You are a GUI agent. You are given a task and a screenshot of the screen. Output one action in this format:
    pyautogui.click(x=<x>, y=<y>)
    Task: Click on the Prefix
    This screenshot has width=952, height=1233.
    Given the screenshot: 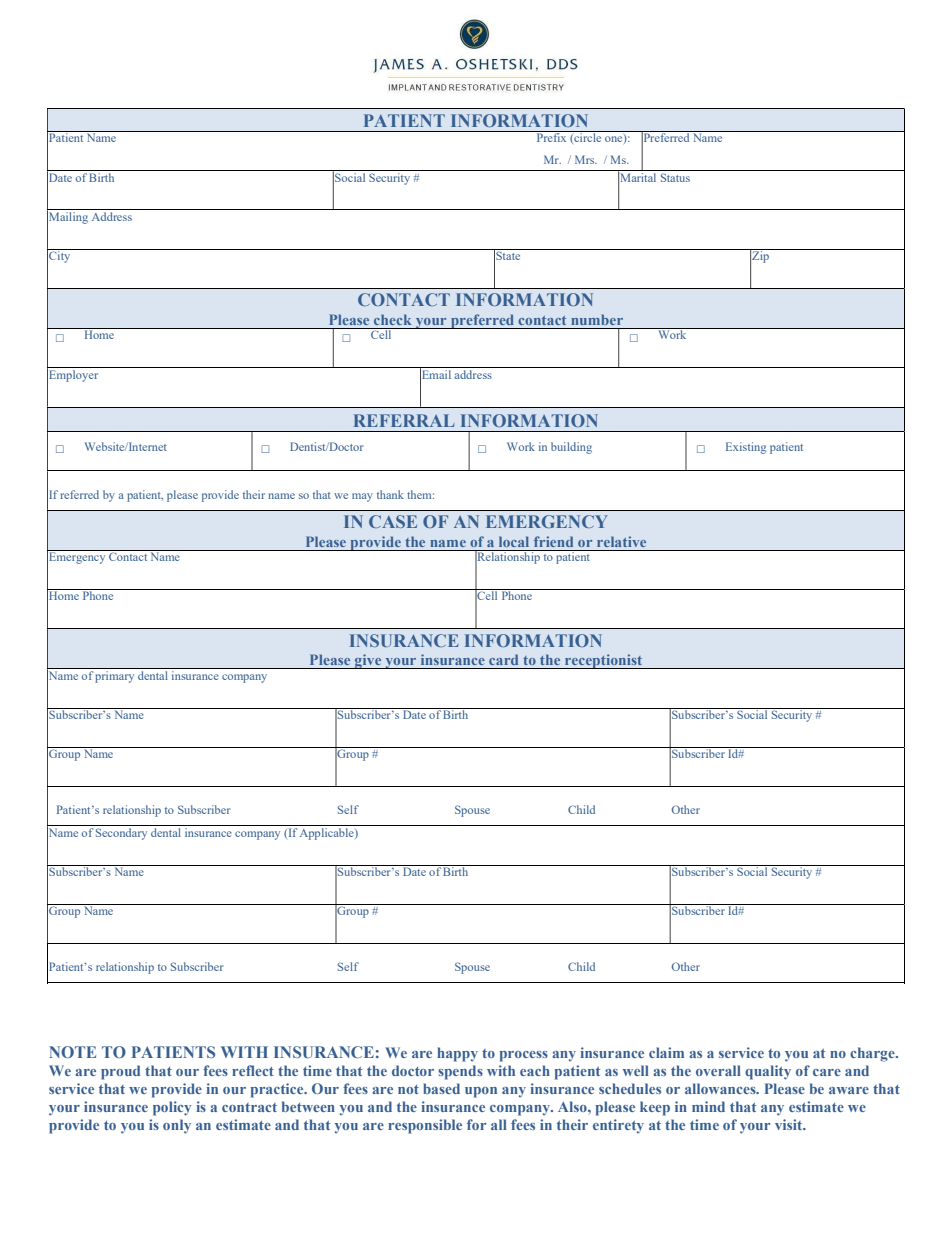 What is the action you would take?
    pyautogui.click(x=551, y=136)
